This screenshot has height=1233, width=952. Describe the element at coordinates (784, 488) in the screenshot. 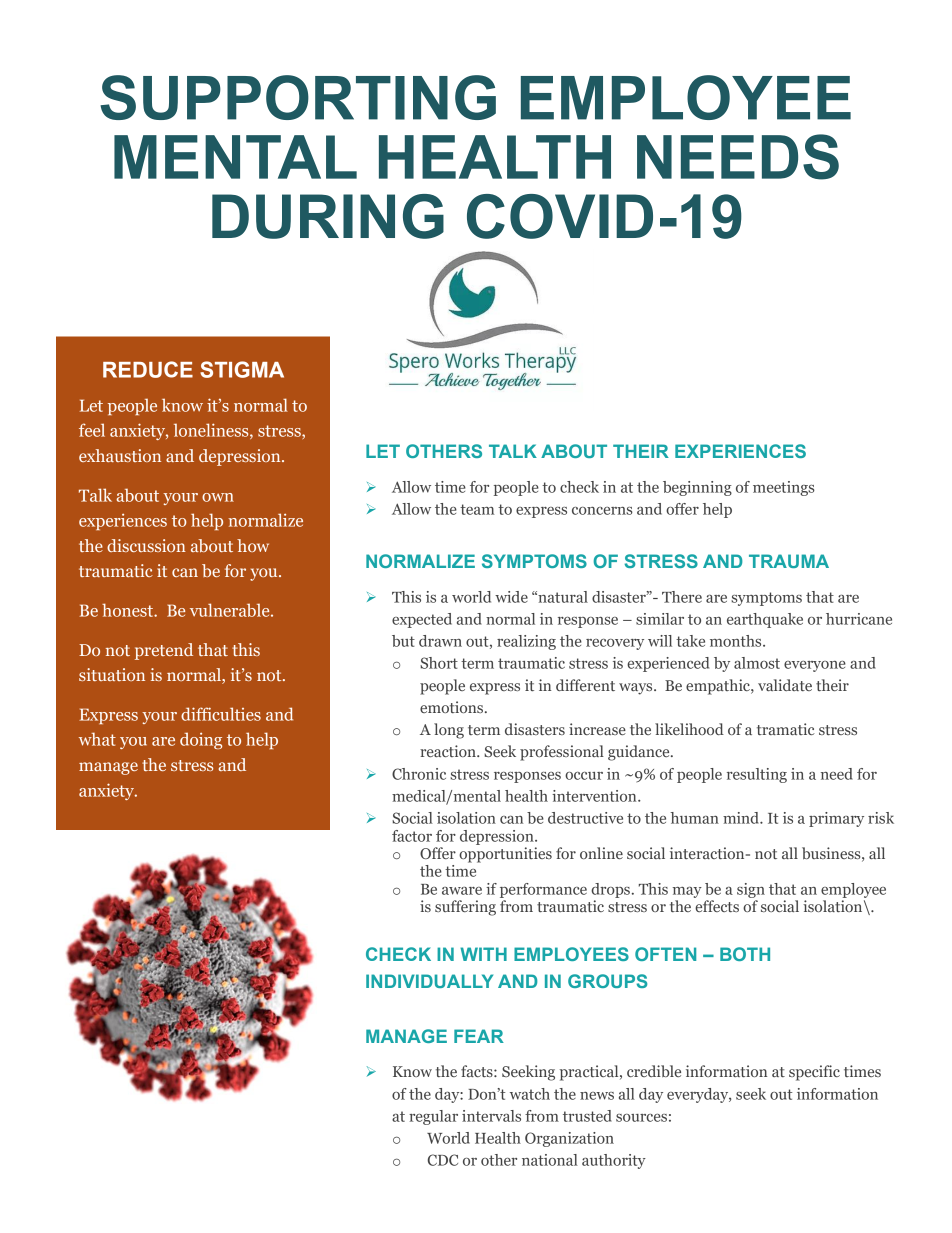

I see `meetings` at that location.
